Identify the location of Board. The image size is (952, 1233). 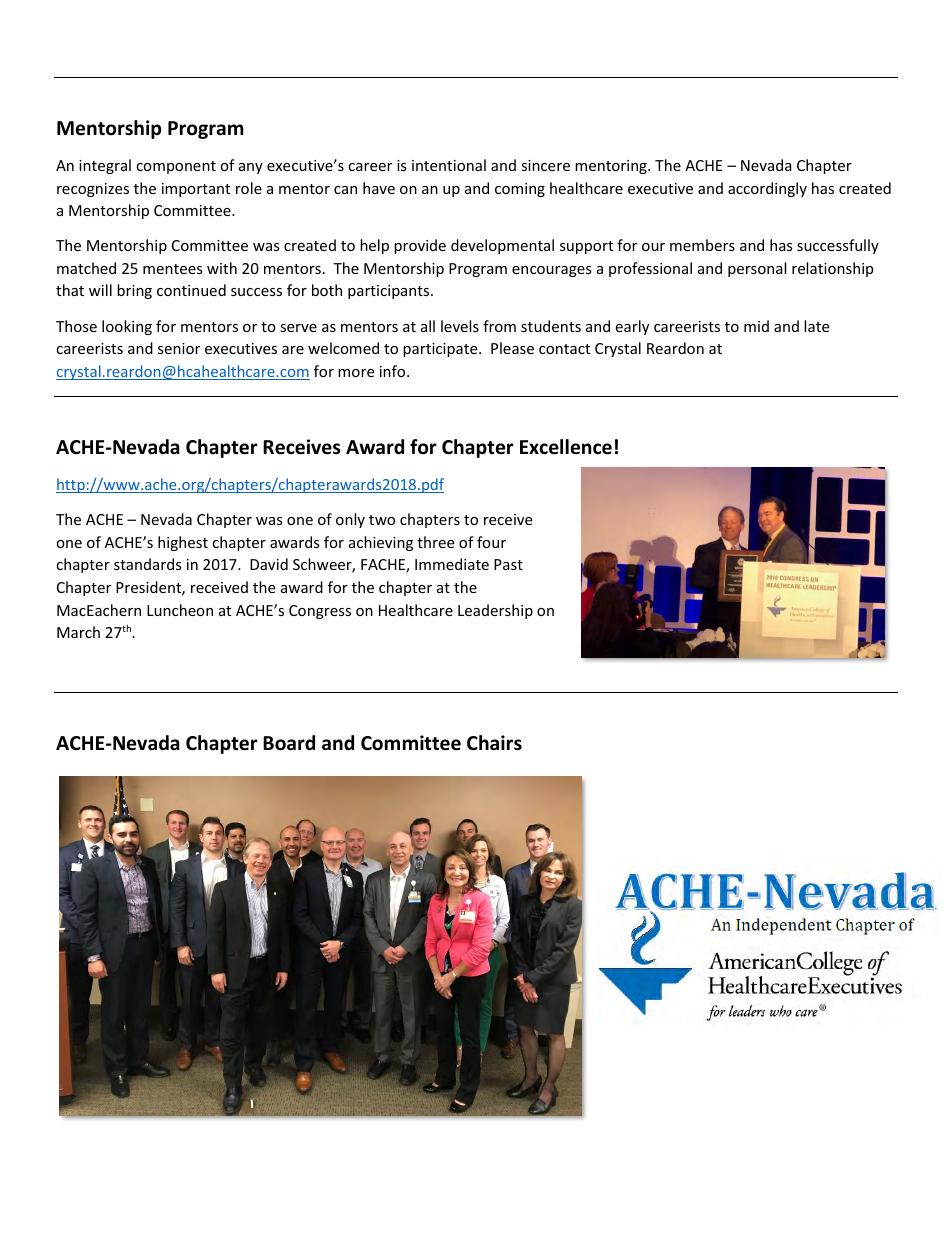
(289, 743).
